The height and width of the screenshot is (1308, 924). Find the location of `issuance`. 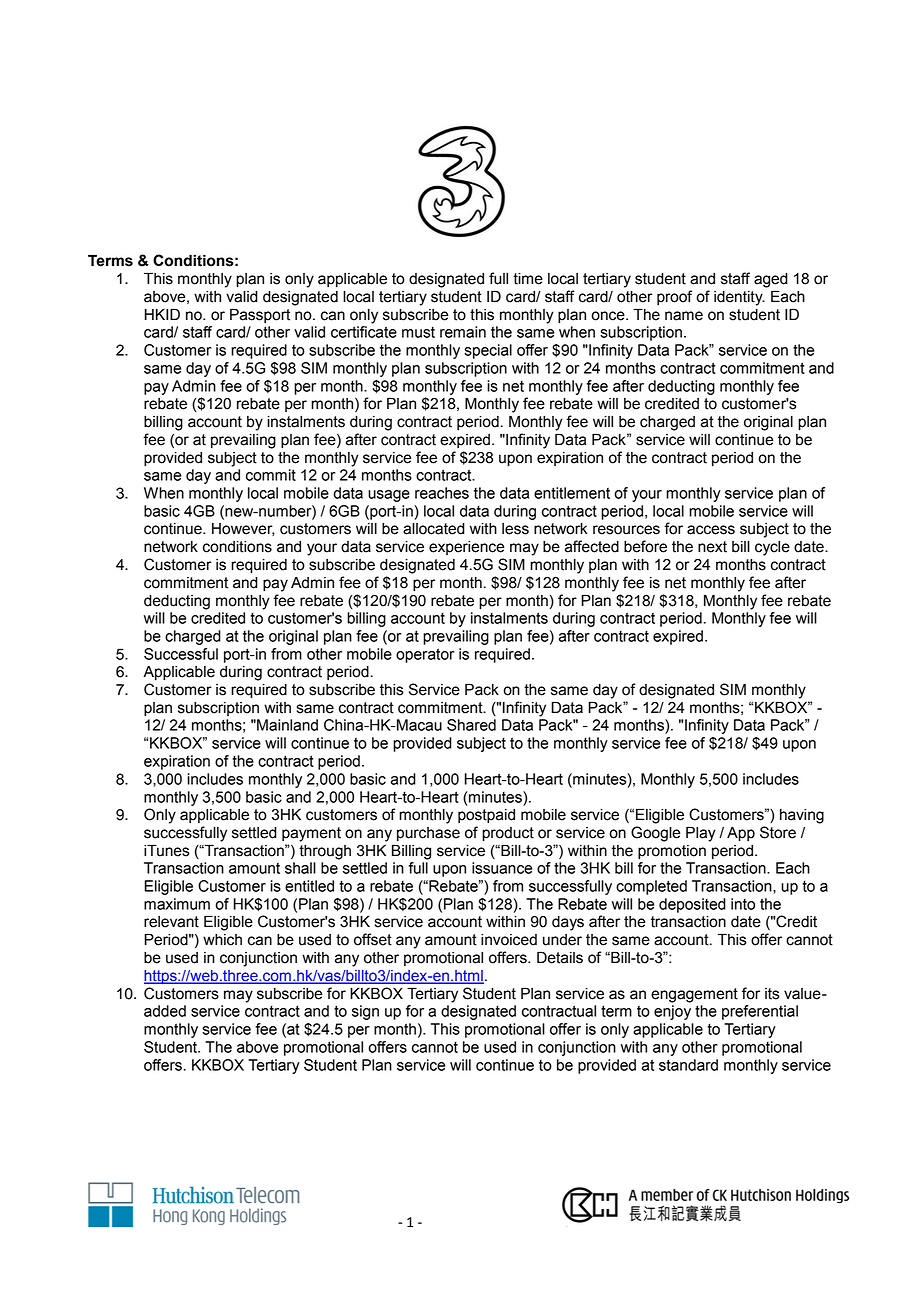

issuance is located at coordinates (502, 868).
